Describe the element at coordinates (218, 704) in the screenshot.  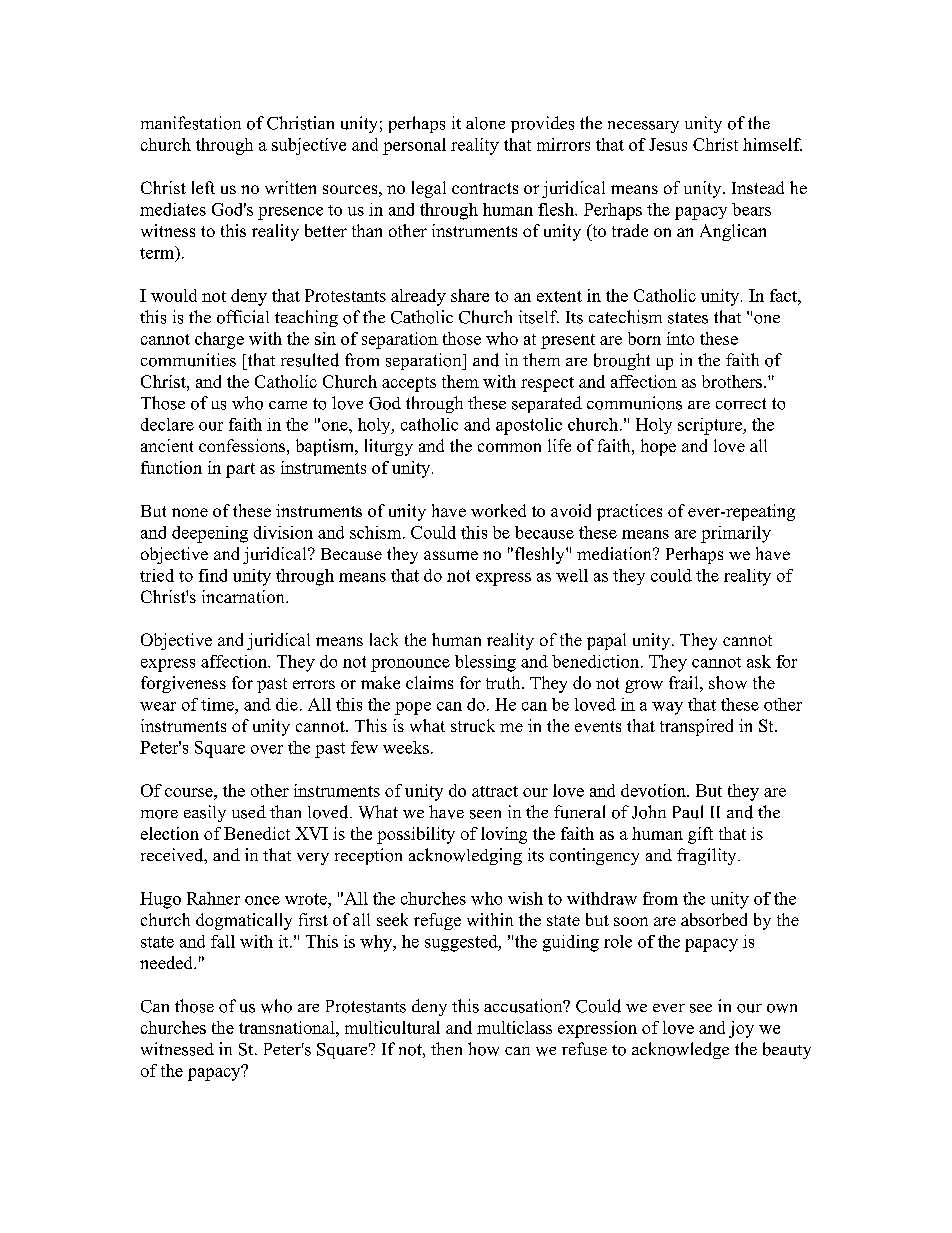
I see `time` at that location.
